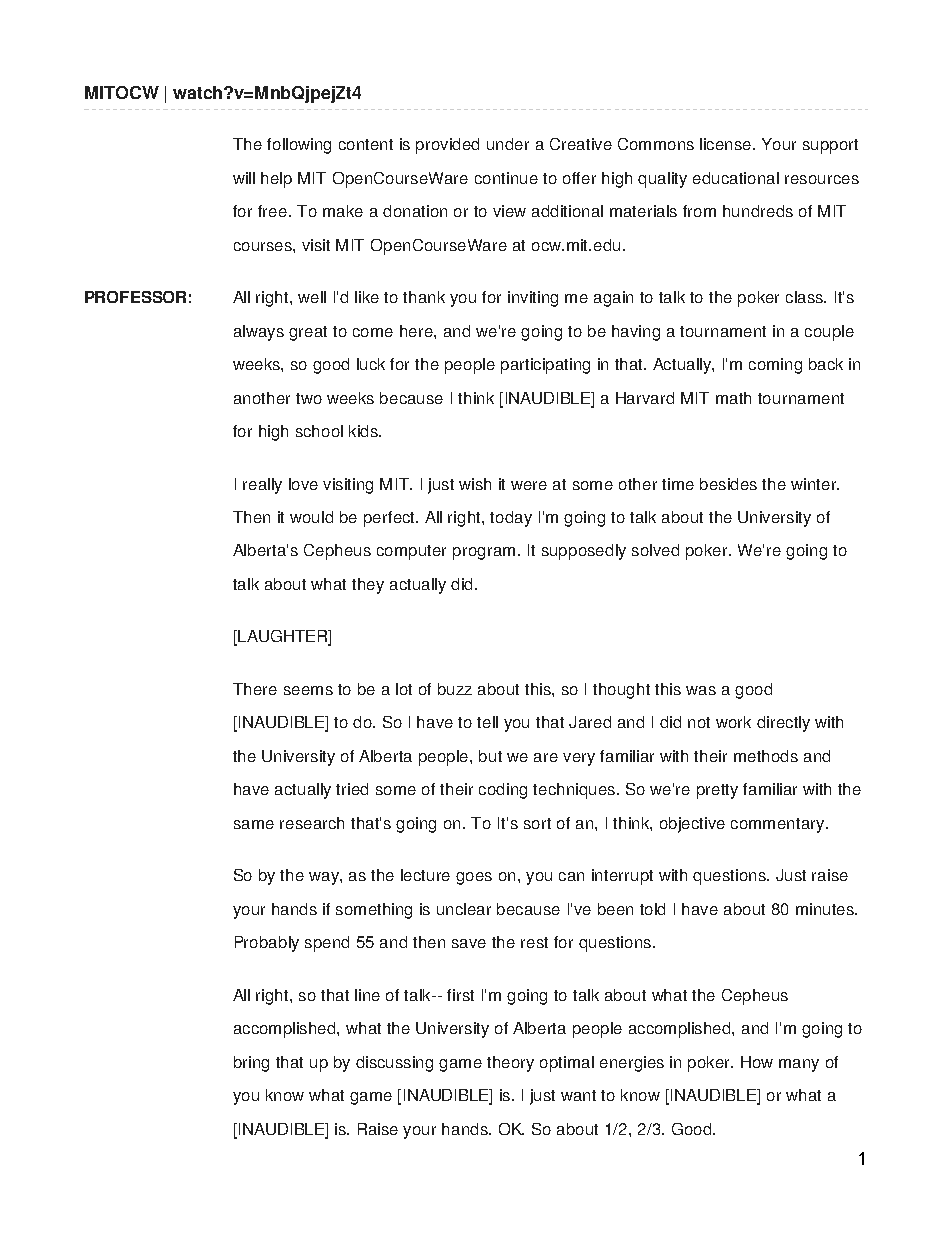  What do you see at coordinates (579, 759) in the document?
I see `very` at bounding box center [579, 759].
